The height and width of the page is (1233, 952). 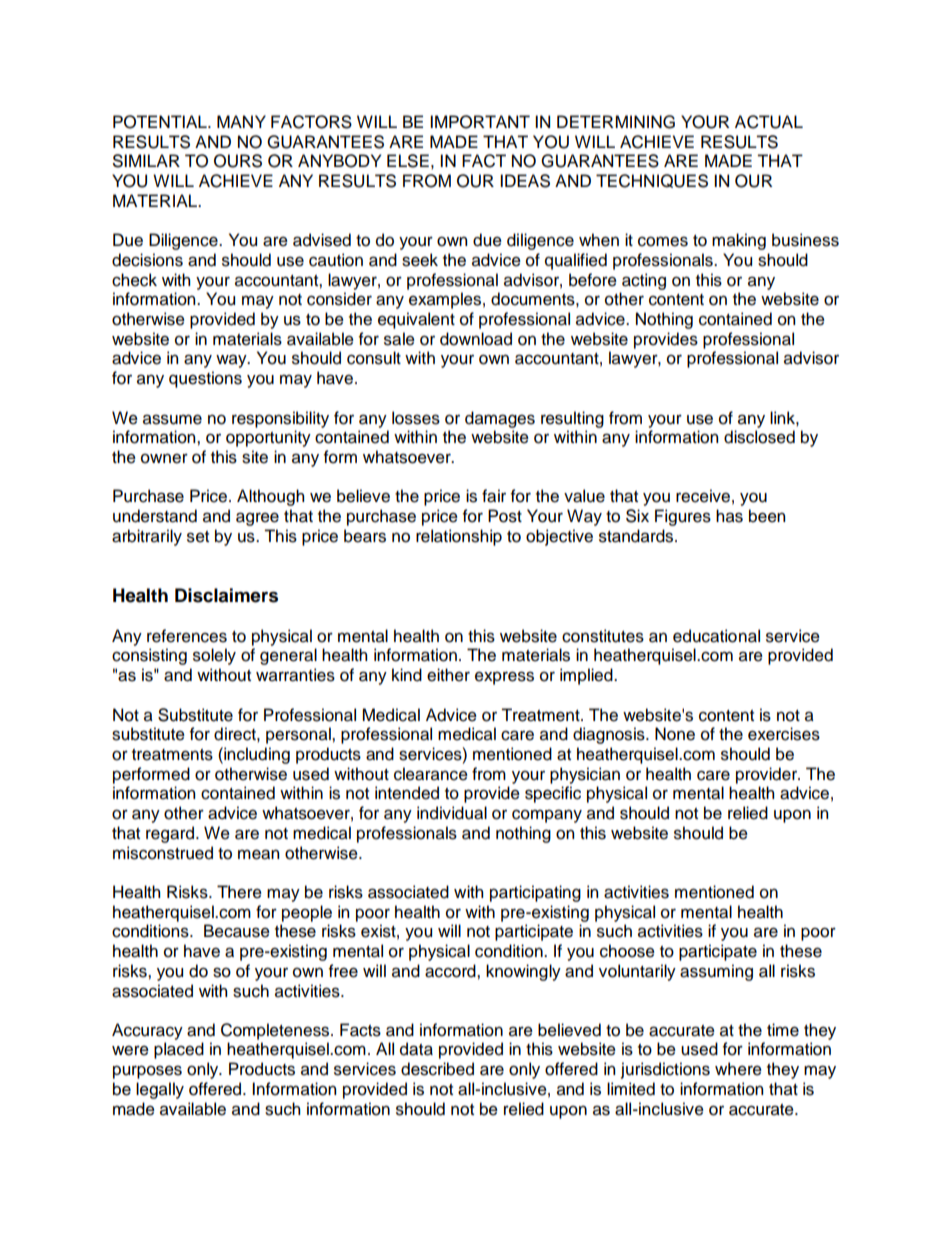 What do you see at coordinates (238, 161) in the page?
I see `OURS` at bounding box center [238, 161].
